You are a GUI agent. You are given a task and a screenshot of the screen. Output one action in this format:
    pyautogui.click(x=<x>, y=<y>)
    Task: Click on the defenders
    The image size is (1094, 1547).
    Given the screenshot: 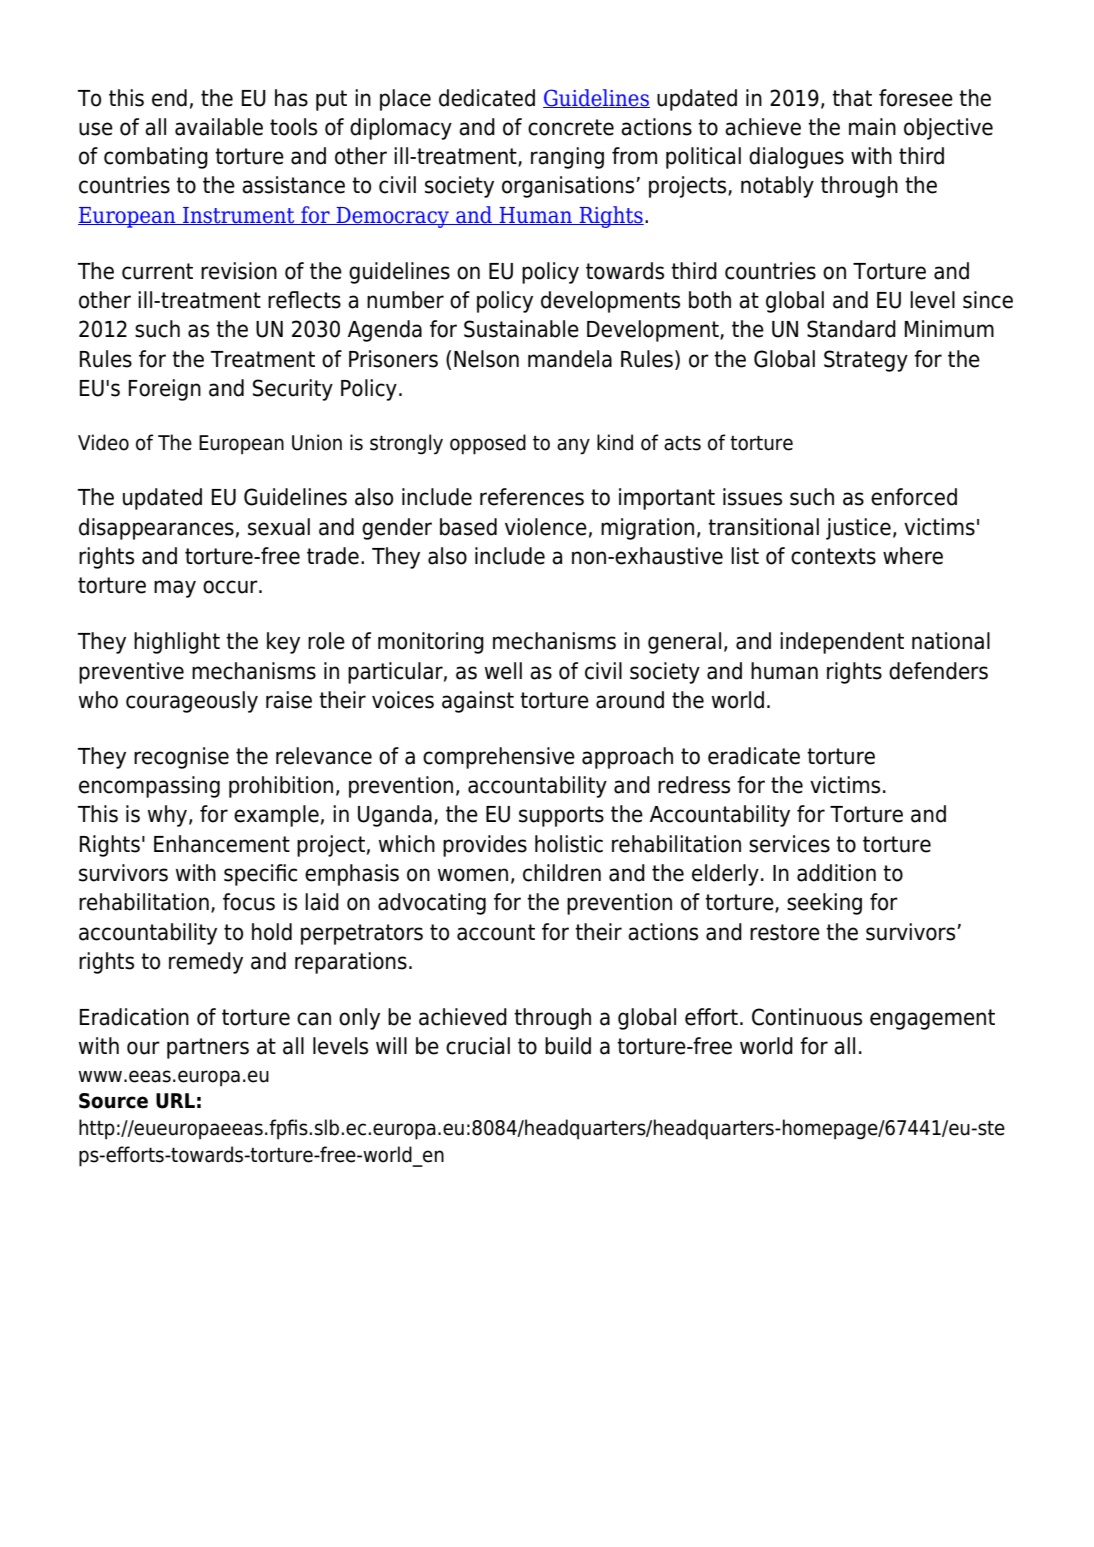 What is the action you would take?
    pyautogui.click(x=938, y=671)
